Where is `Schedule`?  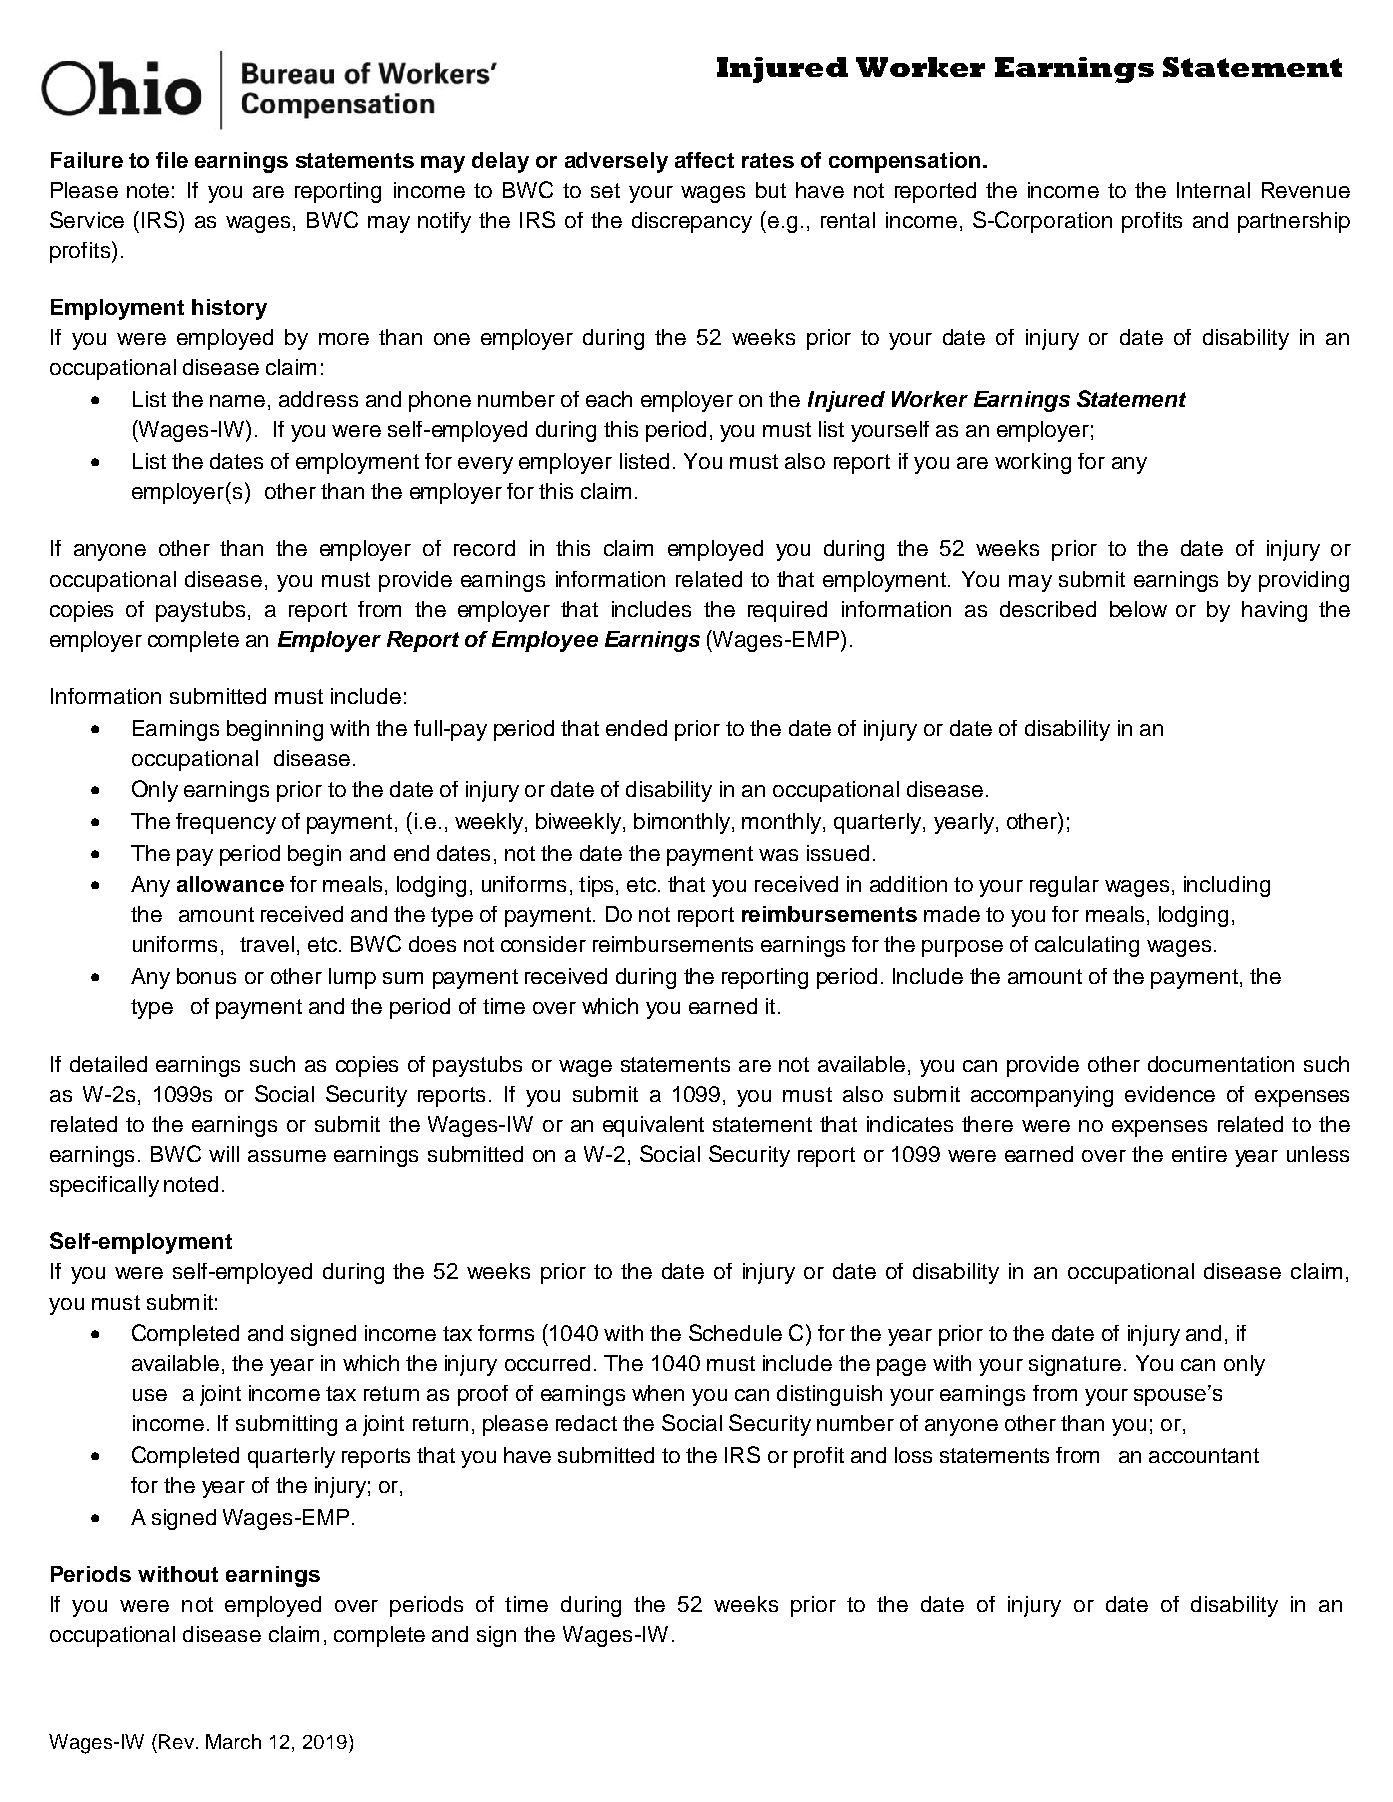
Schedule is located at coordinates (735, 1332).
